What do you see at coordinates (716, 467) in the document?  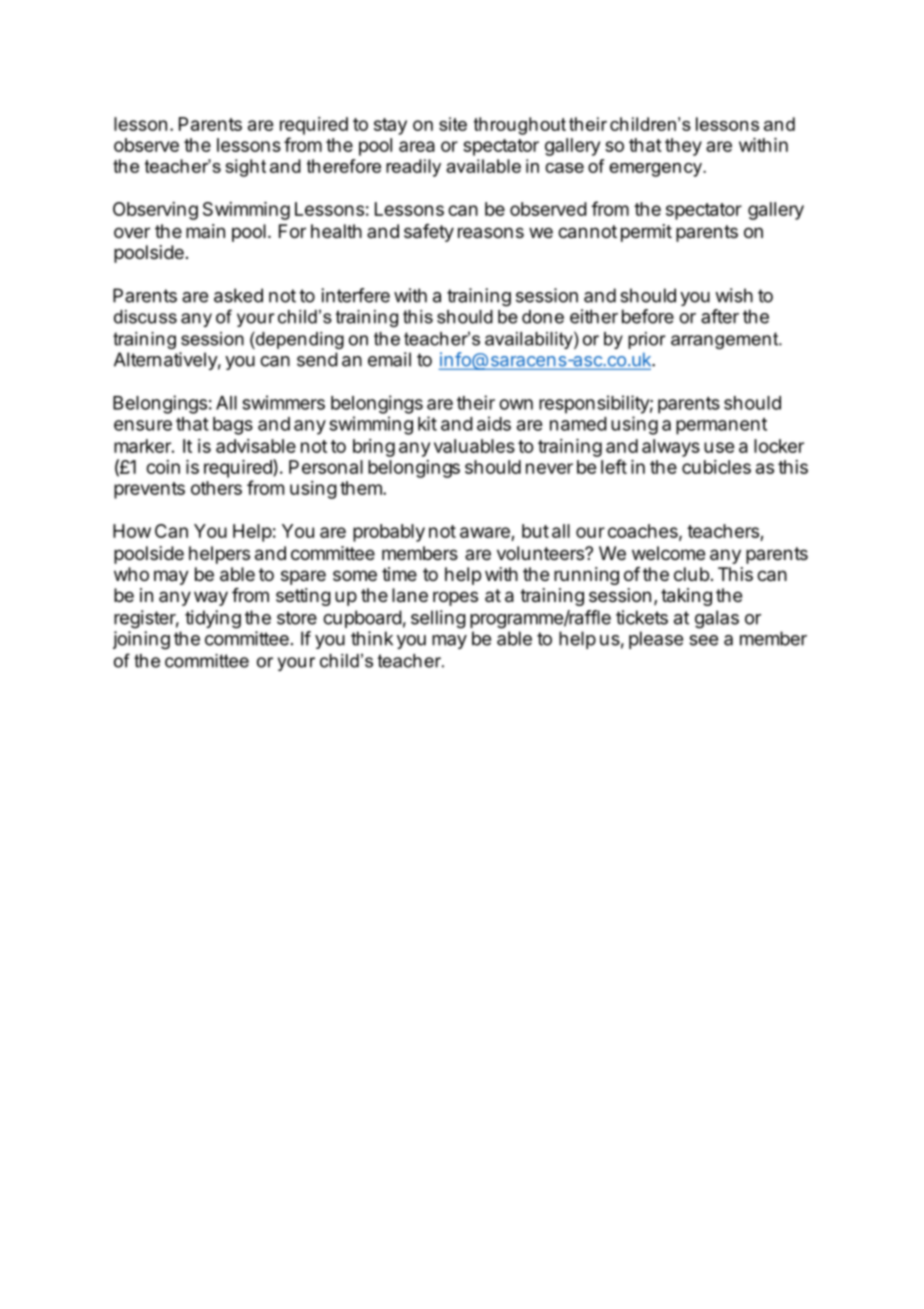 I see `cubicles` at bounding box center [716, 467].
